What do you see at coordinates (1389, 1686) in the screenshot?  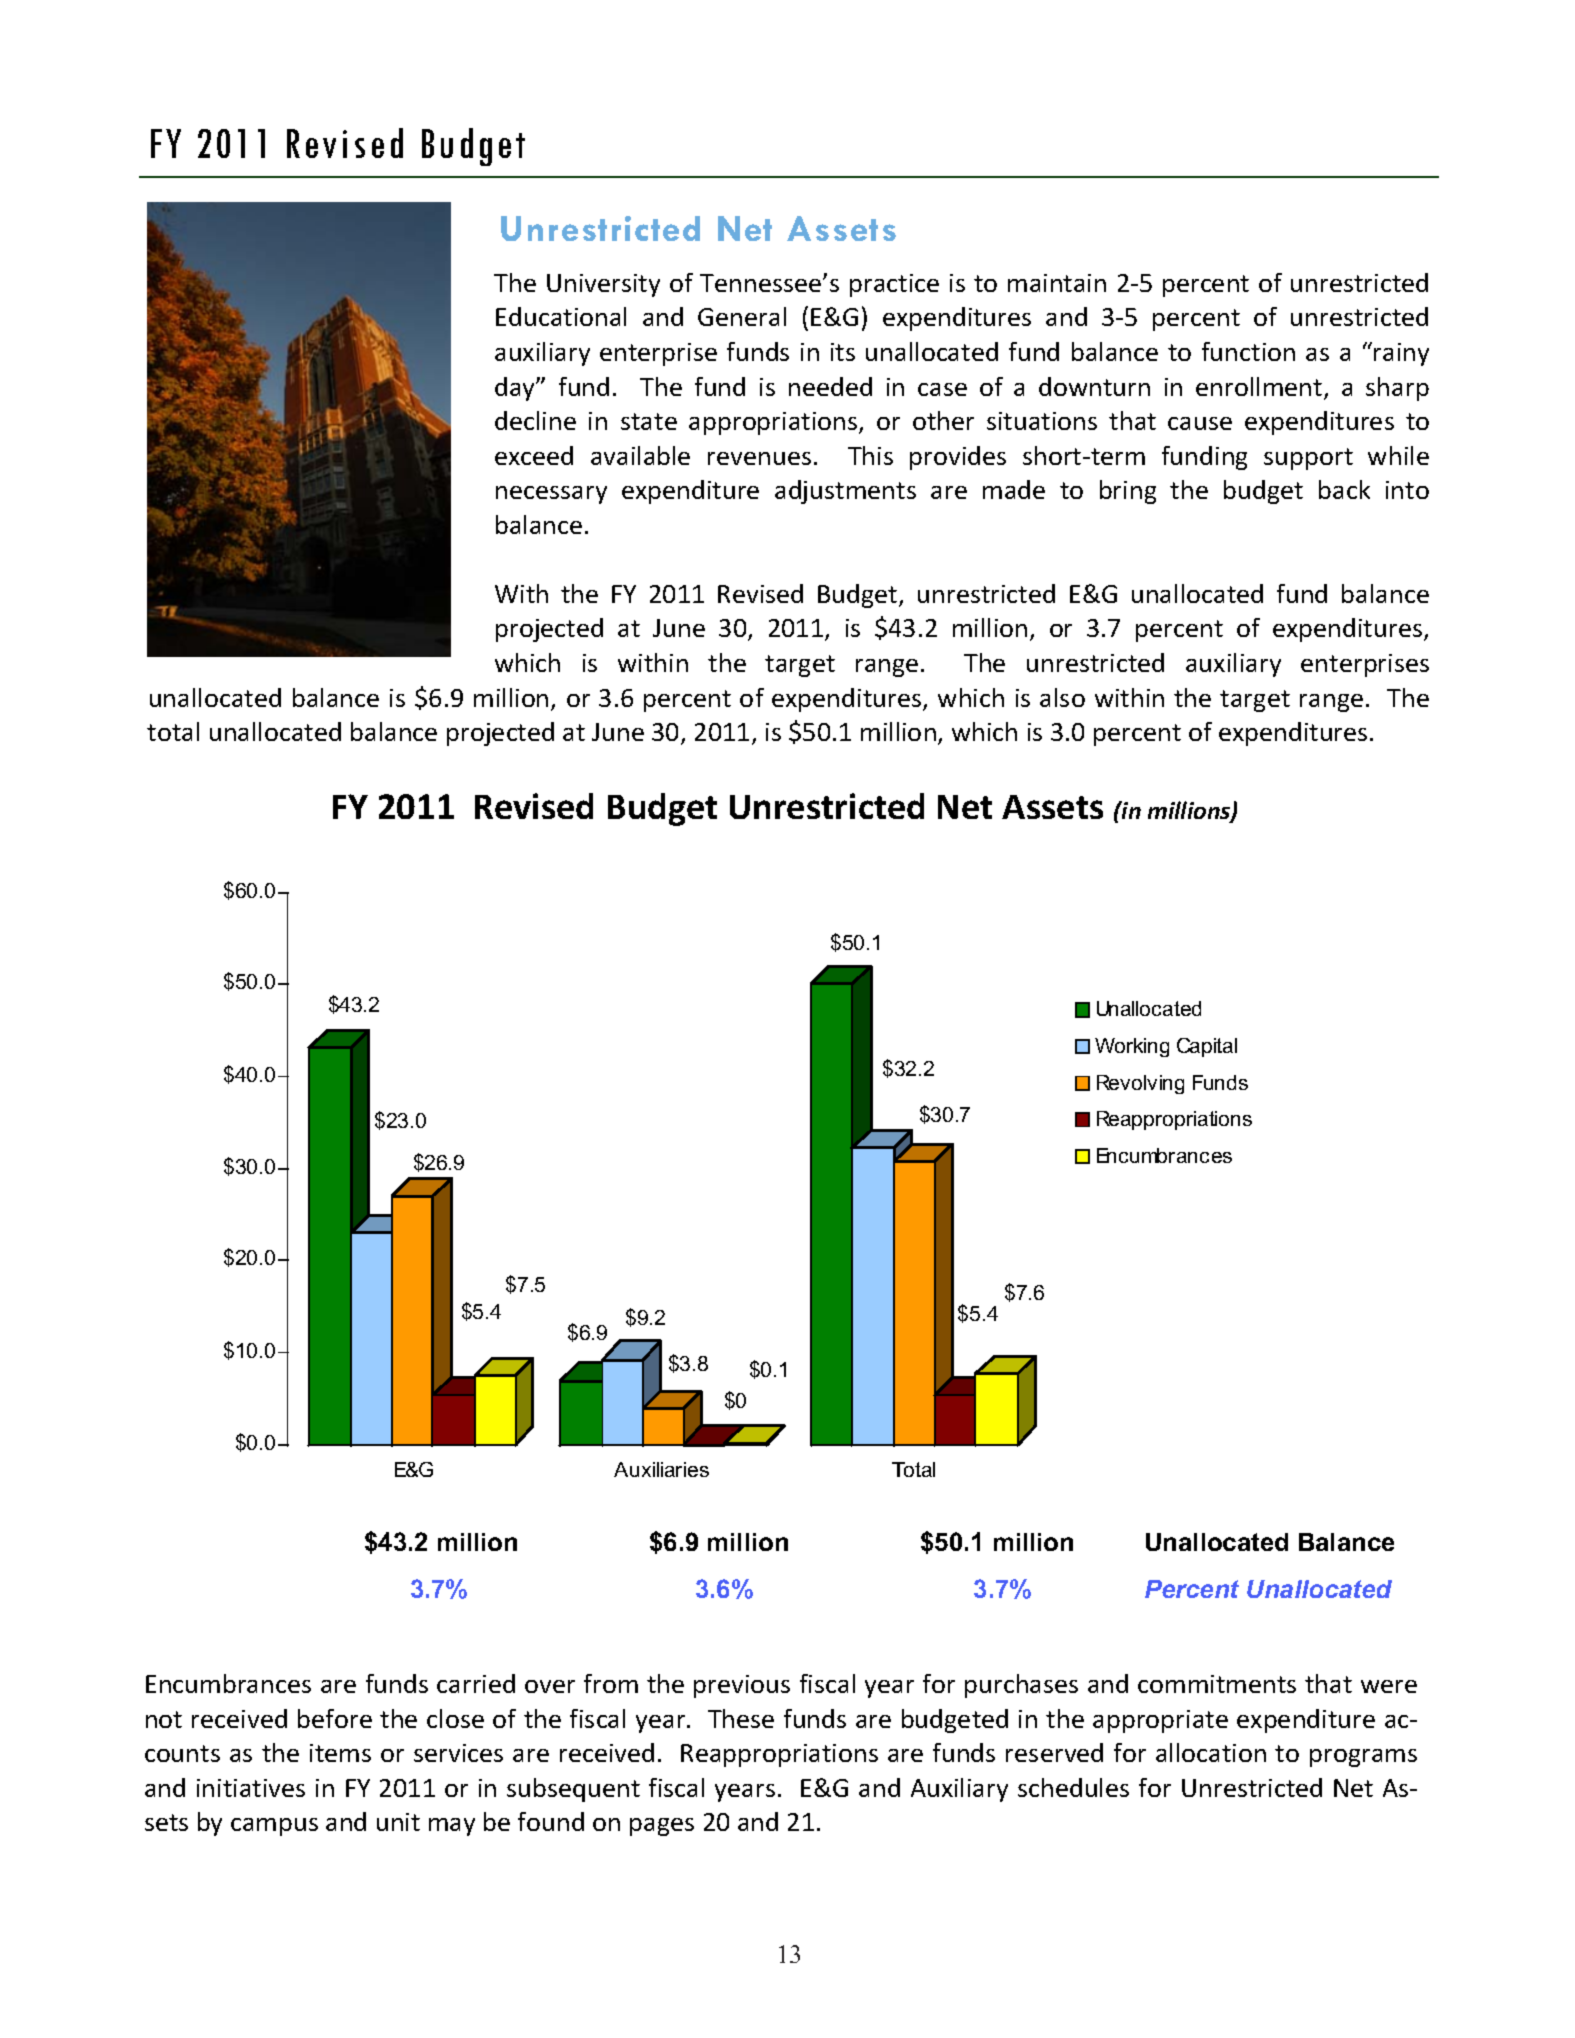 I see `were` at bounding box center [1389, 1686].
